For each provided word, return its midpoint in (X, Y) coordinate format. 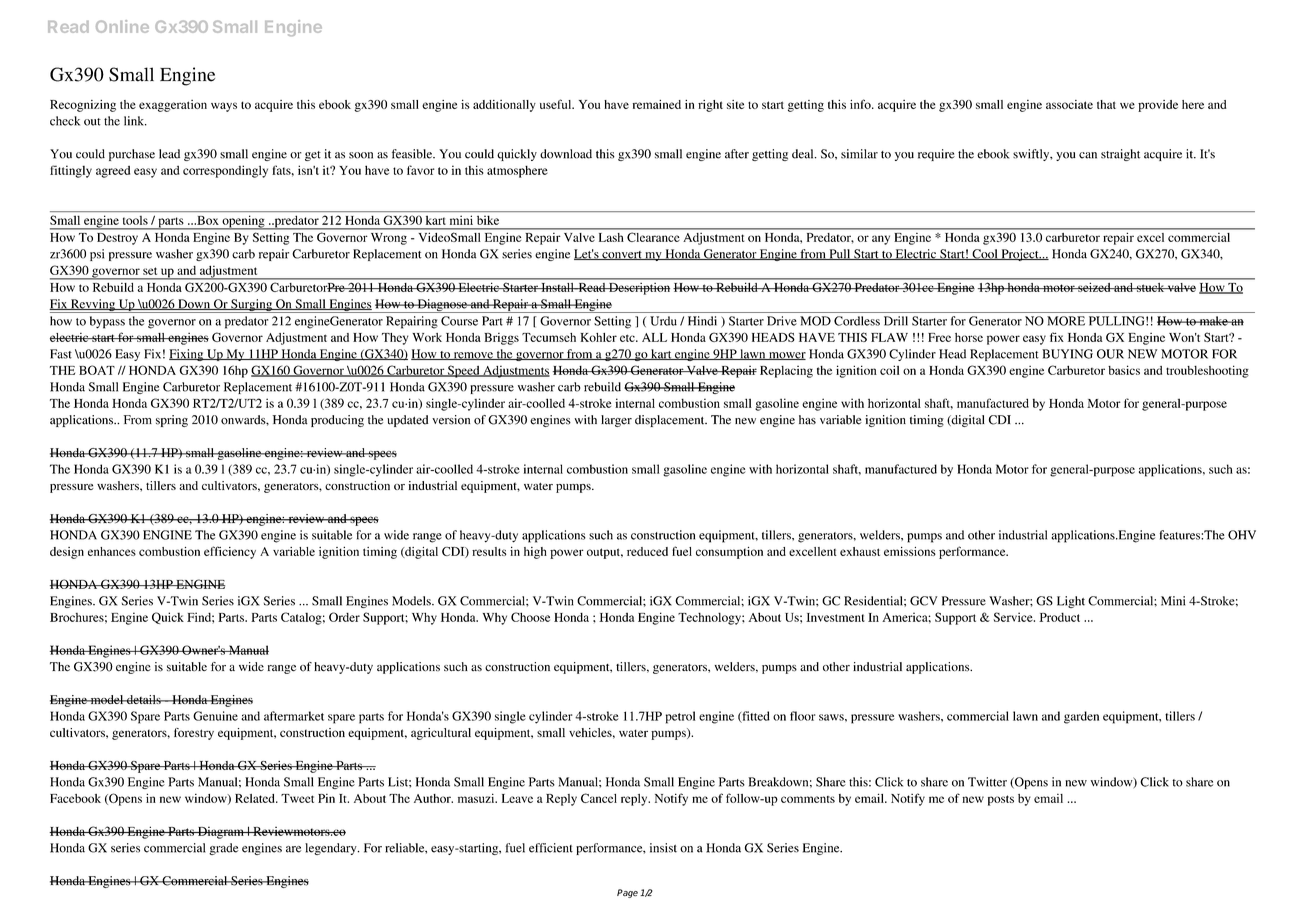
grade (223, 849)
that (1106, 104)
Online (122, 26)
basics (1124, 370)
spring (172, 421)
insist (663, 848)
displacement (671, 421)
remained (657, 104)
